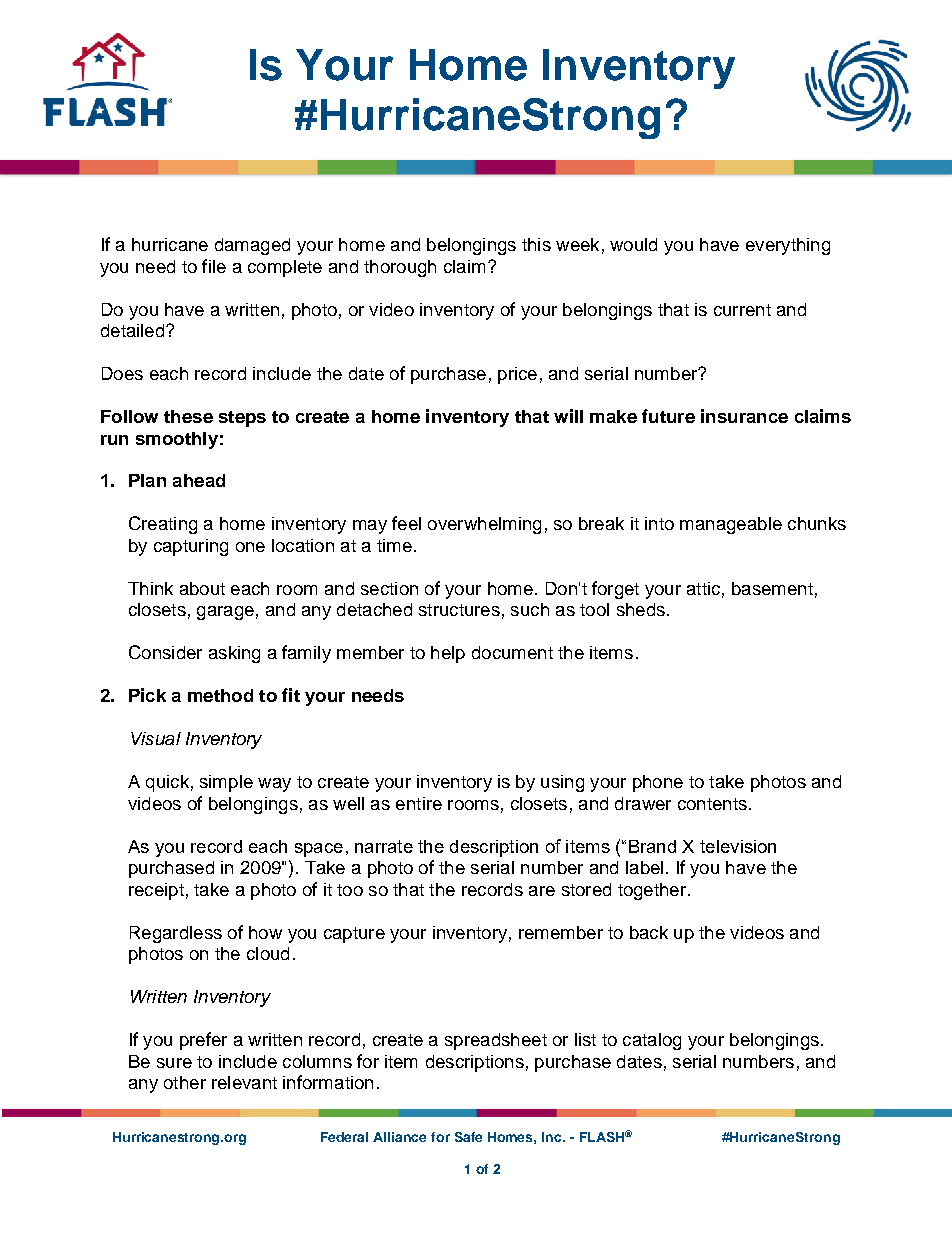  Describe the element at coordinates (191, 547) in the screenshot. I see `capturing` at that location.
